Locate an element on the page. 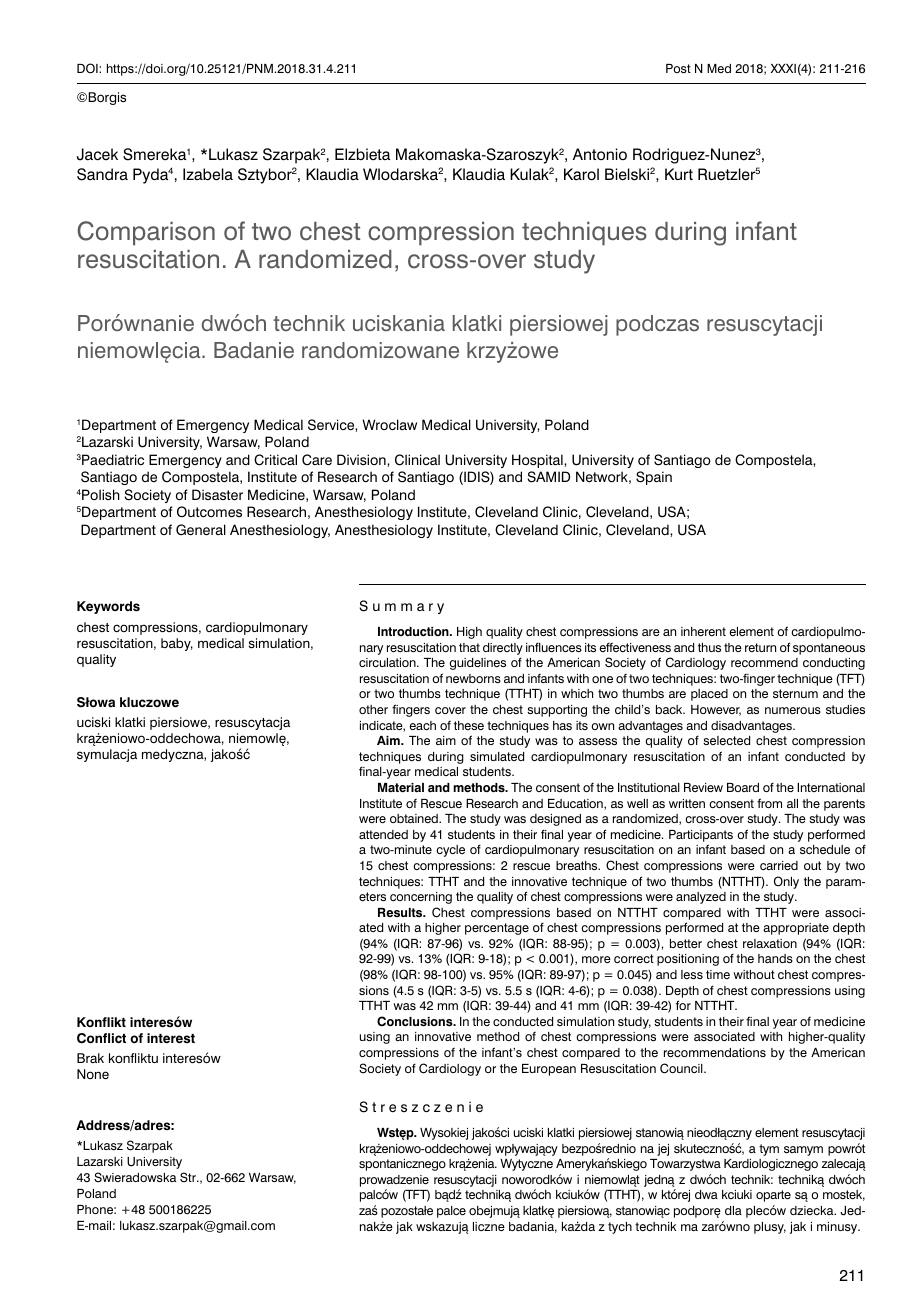  Spain is located at coordinates (654, 478).
